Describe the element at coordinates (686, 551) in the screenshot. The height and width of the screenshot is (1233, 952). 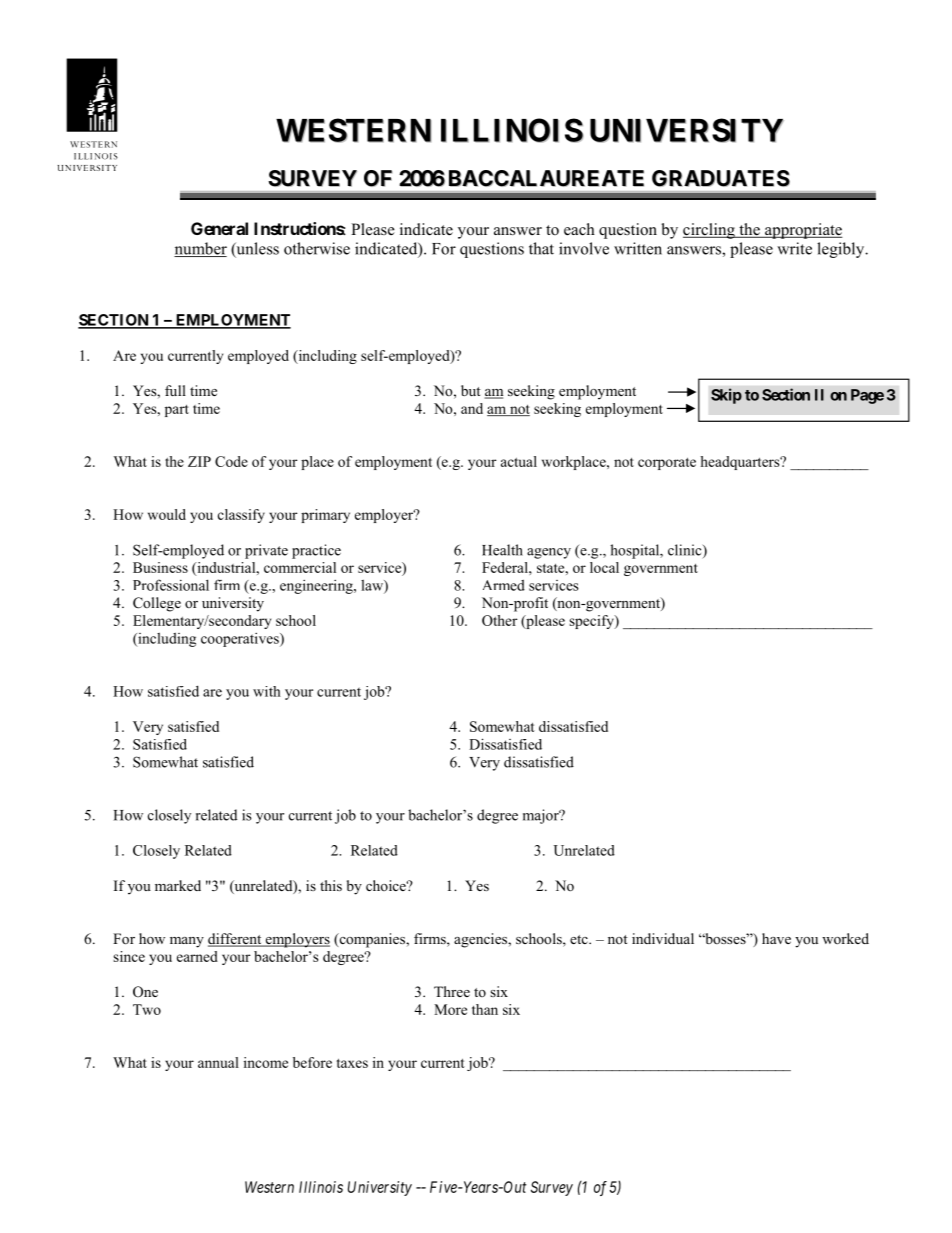
I see `clinic` at that location.
